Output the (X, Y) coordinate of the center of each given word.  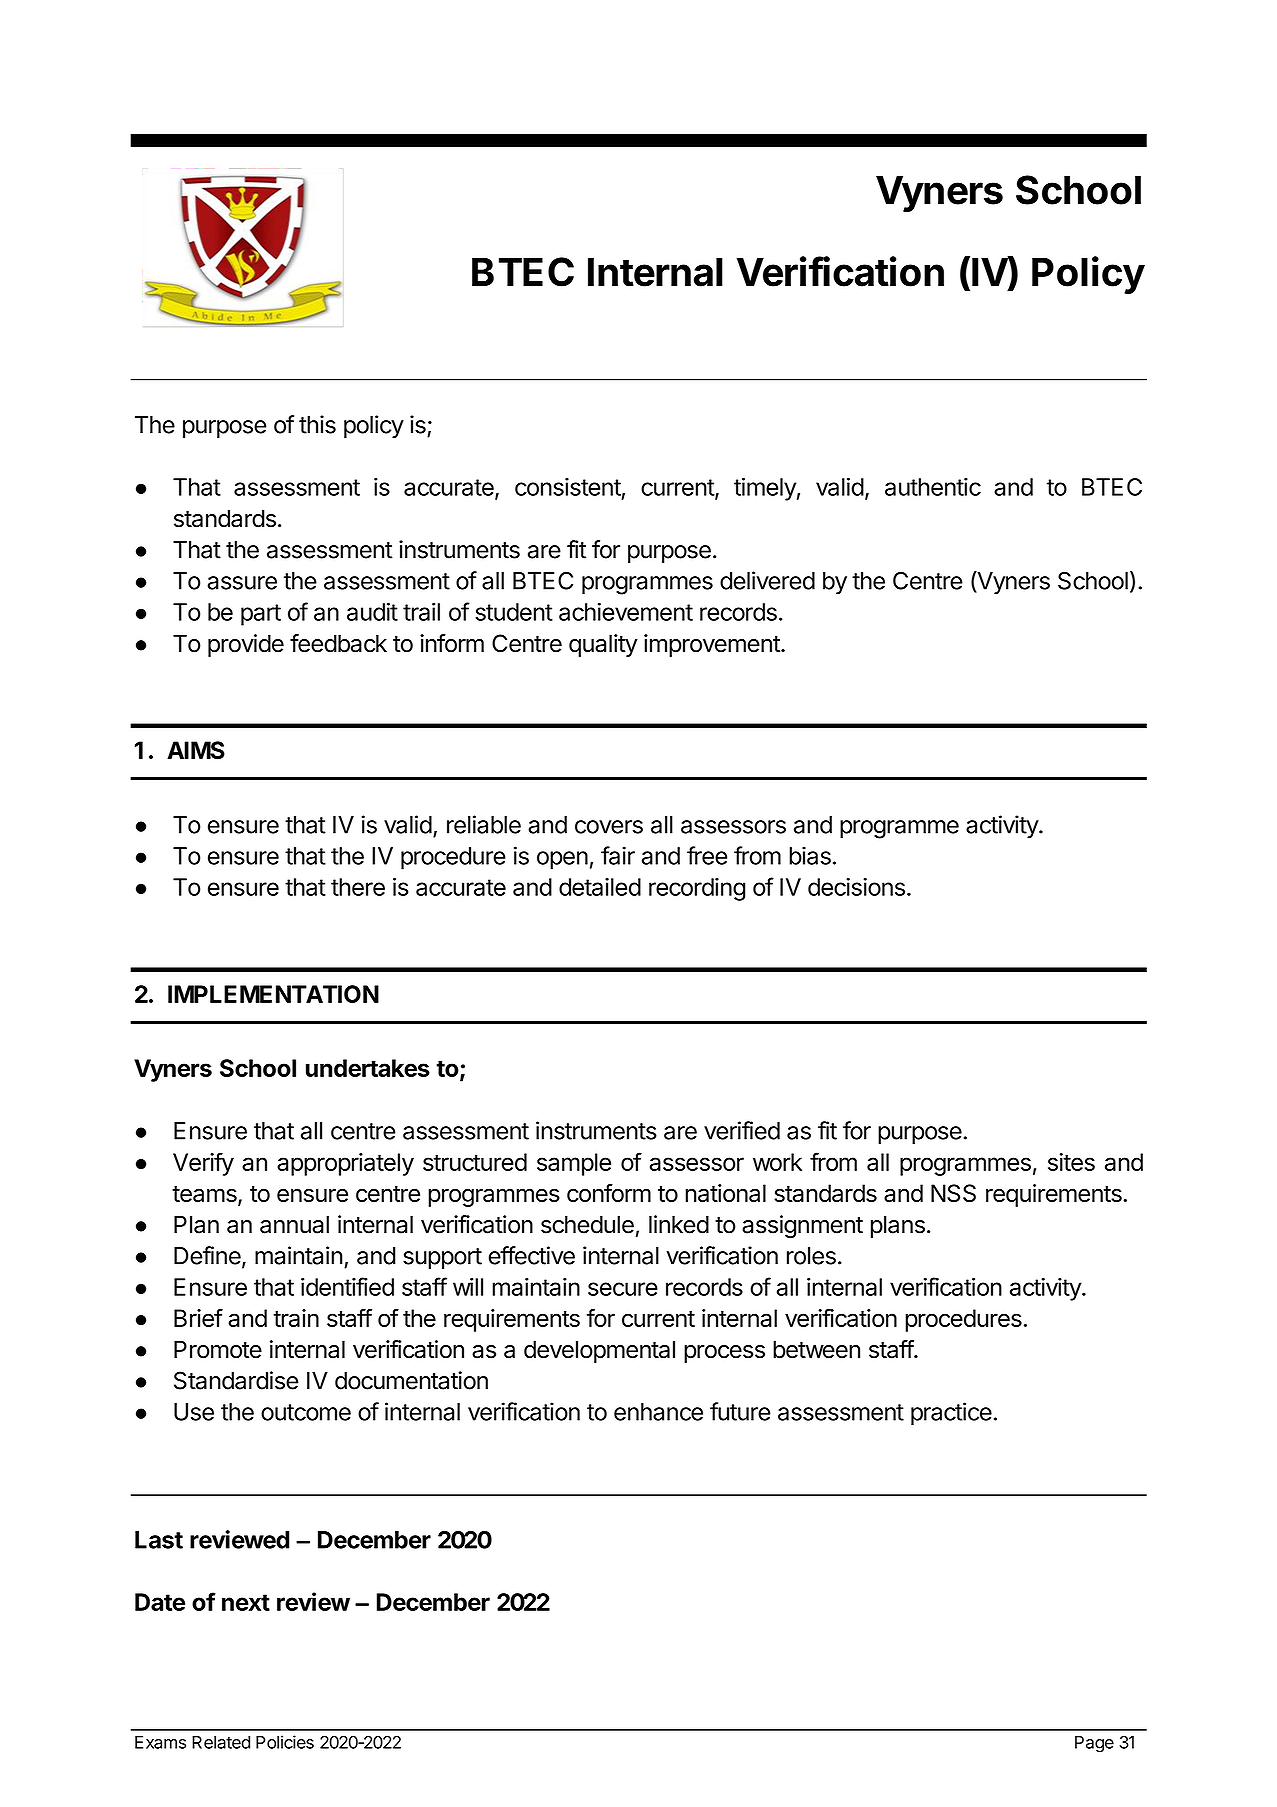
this (317, 424)
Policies (285, 1742)
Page (1094, 1744)
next (246, 1602)
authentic (933, 487)
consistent (568, 487)
